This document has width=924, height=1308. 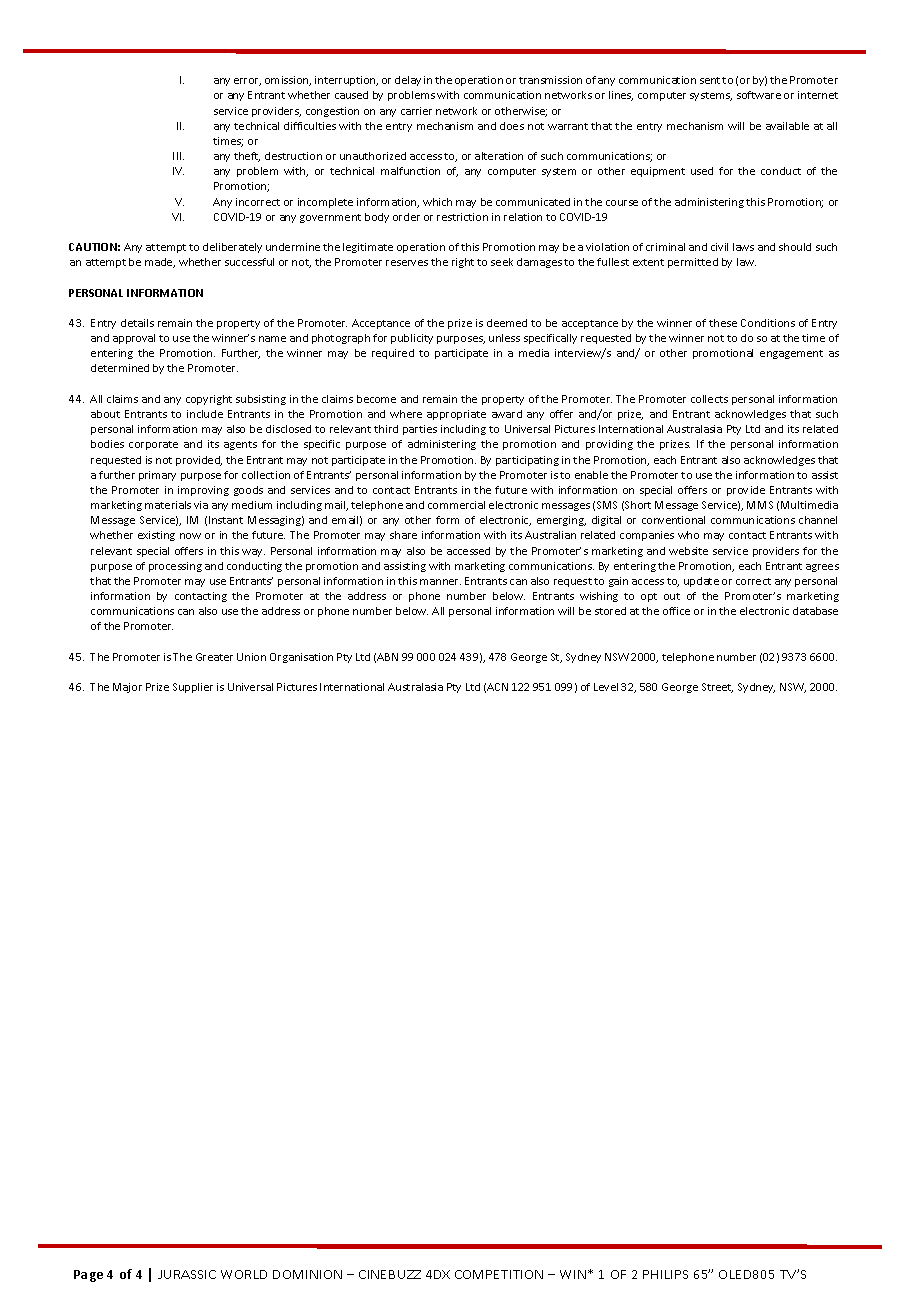 What do you see at coordinates (701, 582) in the document?
I see `update` at bounding box center [701, 582].
